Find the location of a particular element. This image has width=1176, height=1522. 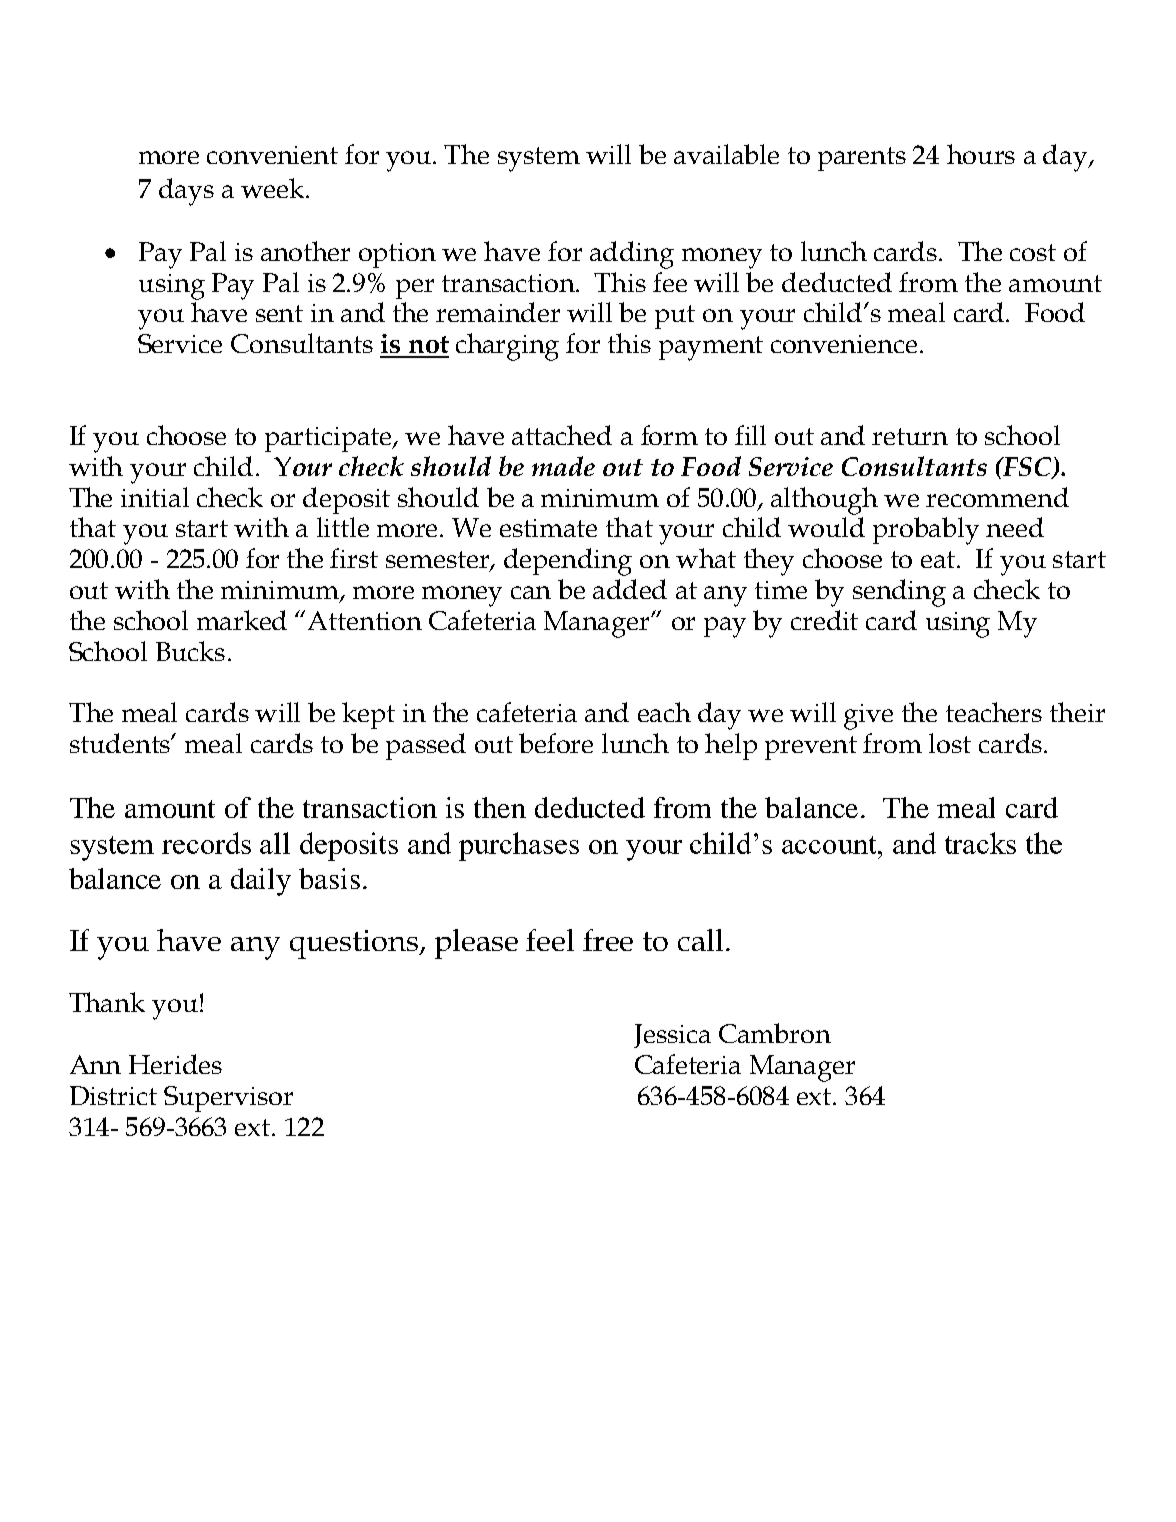

hours is located at coordinates (981, 154).
